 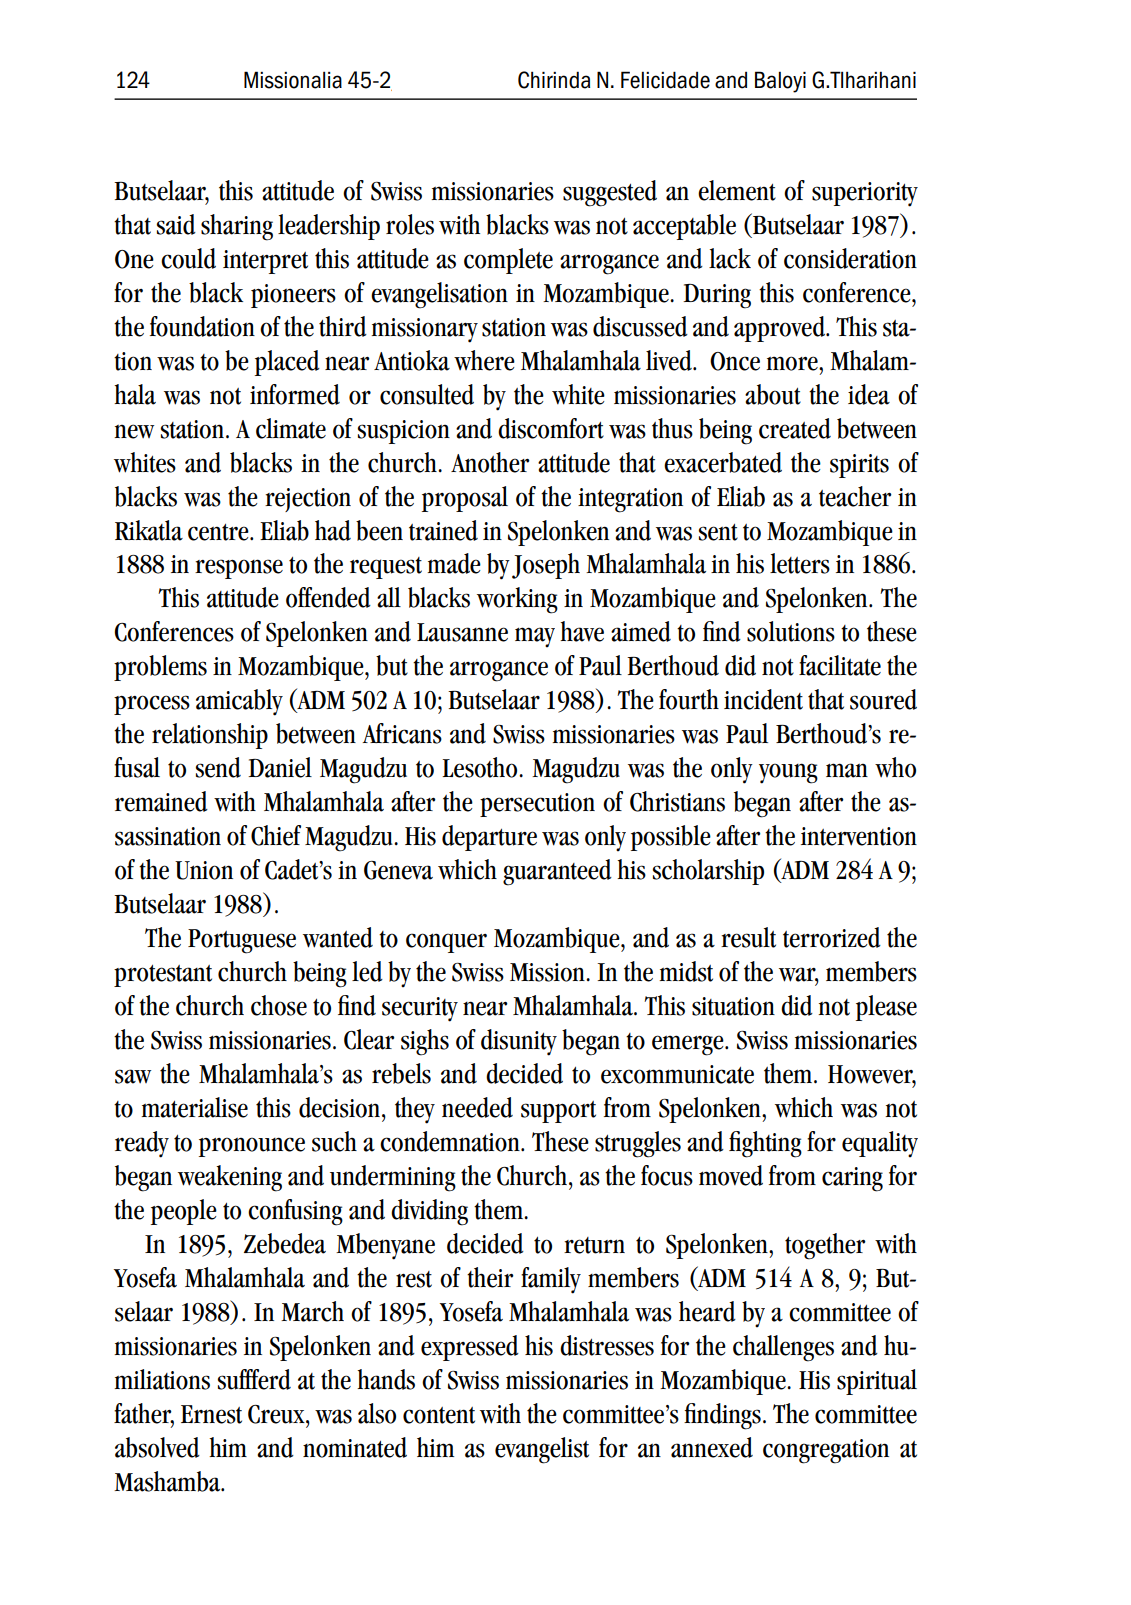 What do you see at coordinates (508, 261) in the screenshot?
I see `complete` at bounding box center [508, 261].
